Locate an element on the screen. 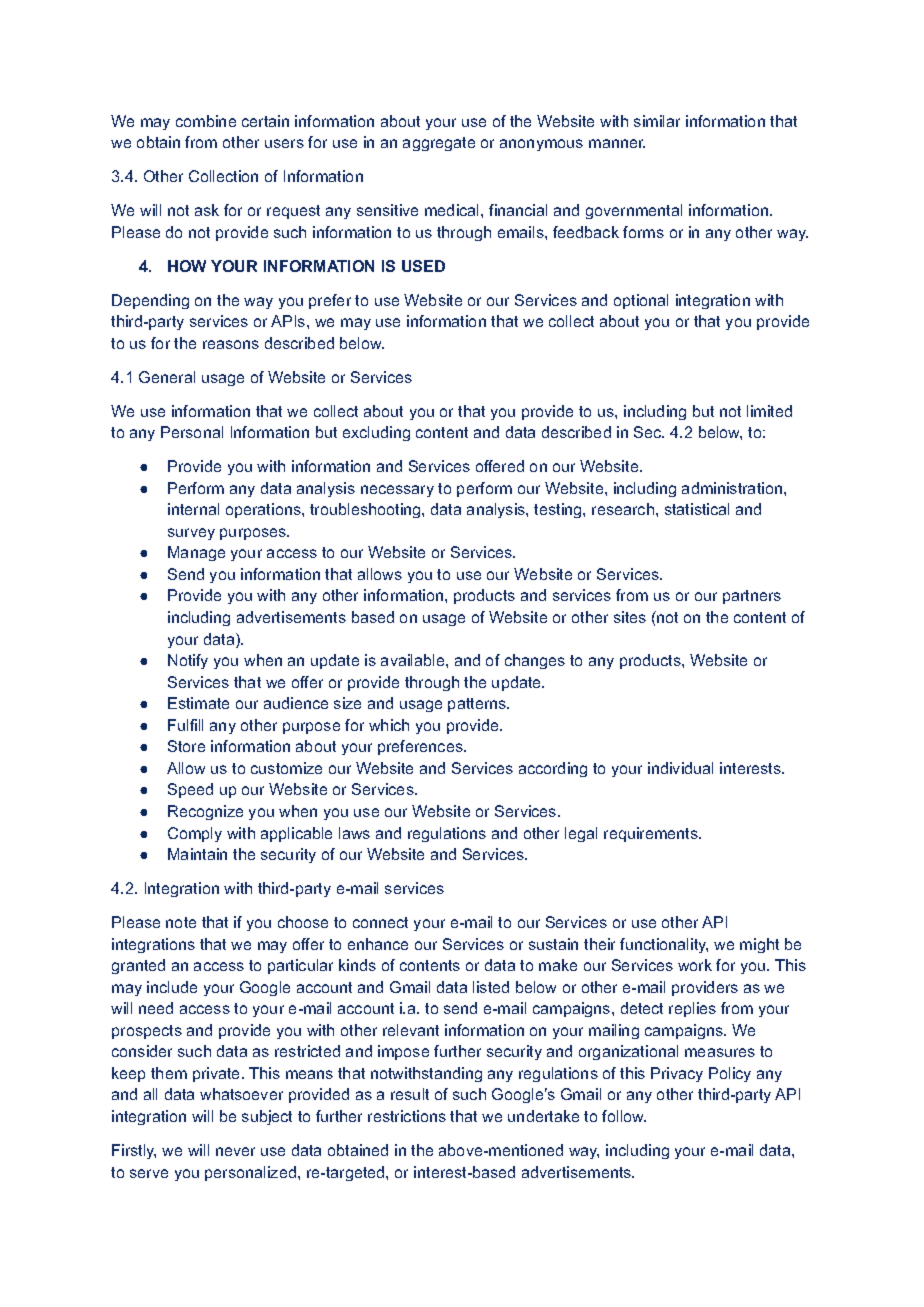  Notify is located at coordinates (188, 661).
